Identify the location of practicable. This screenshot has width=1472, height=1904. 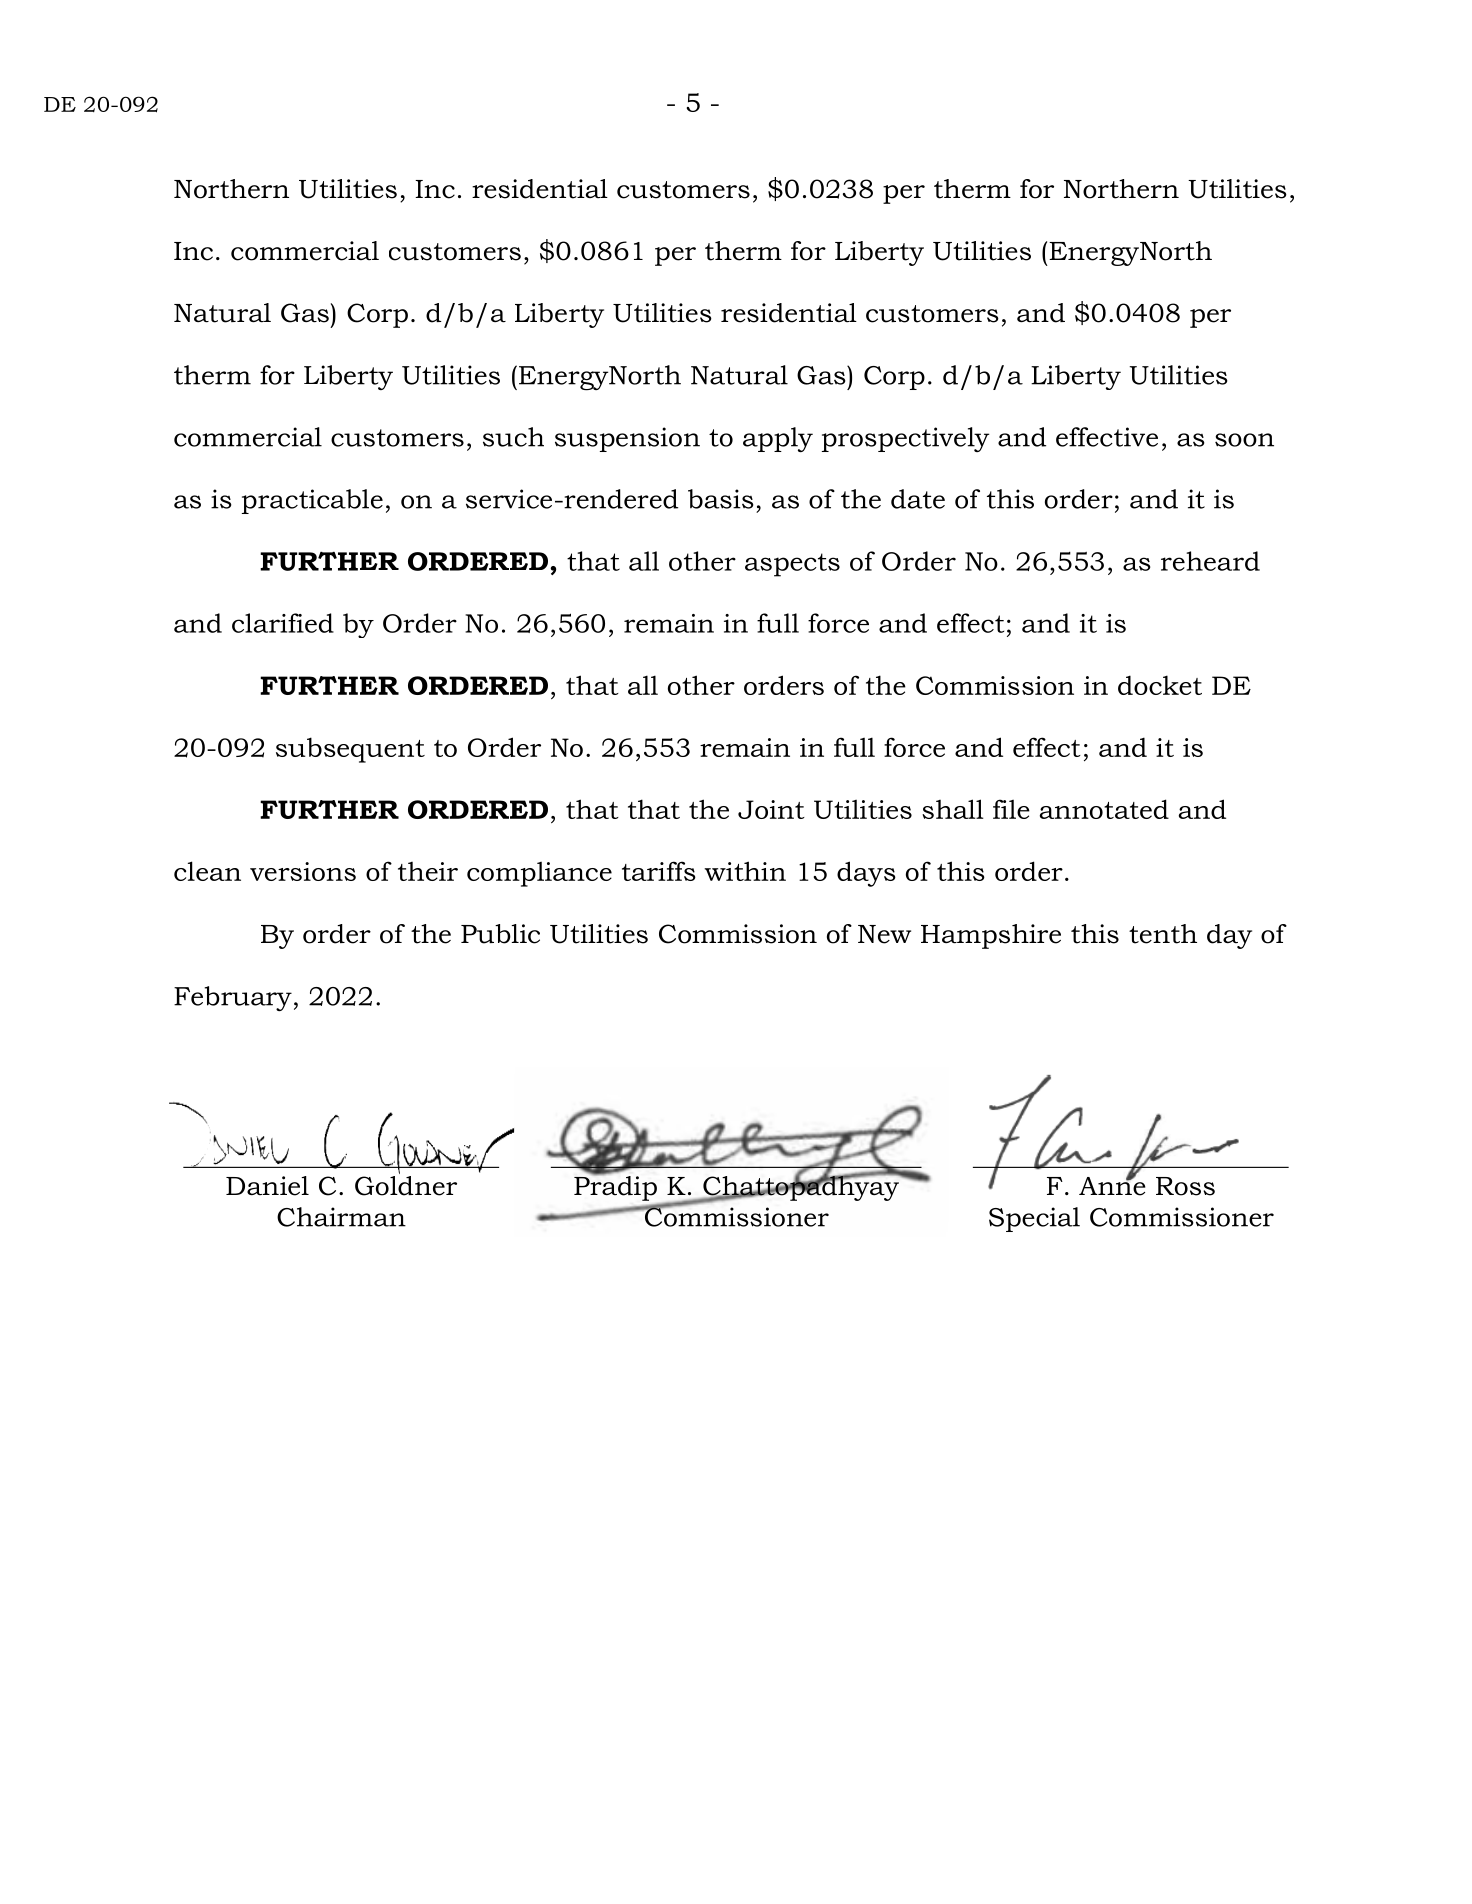
(312, 501).
